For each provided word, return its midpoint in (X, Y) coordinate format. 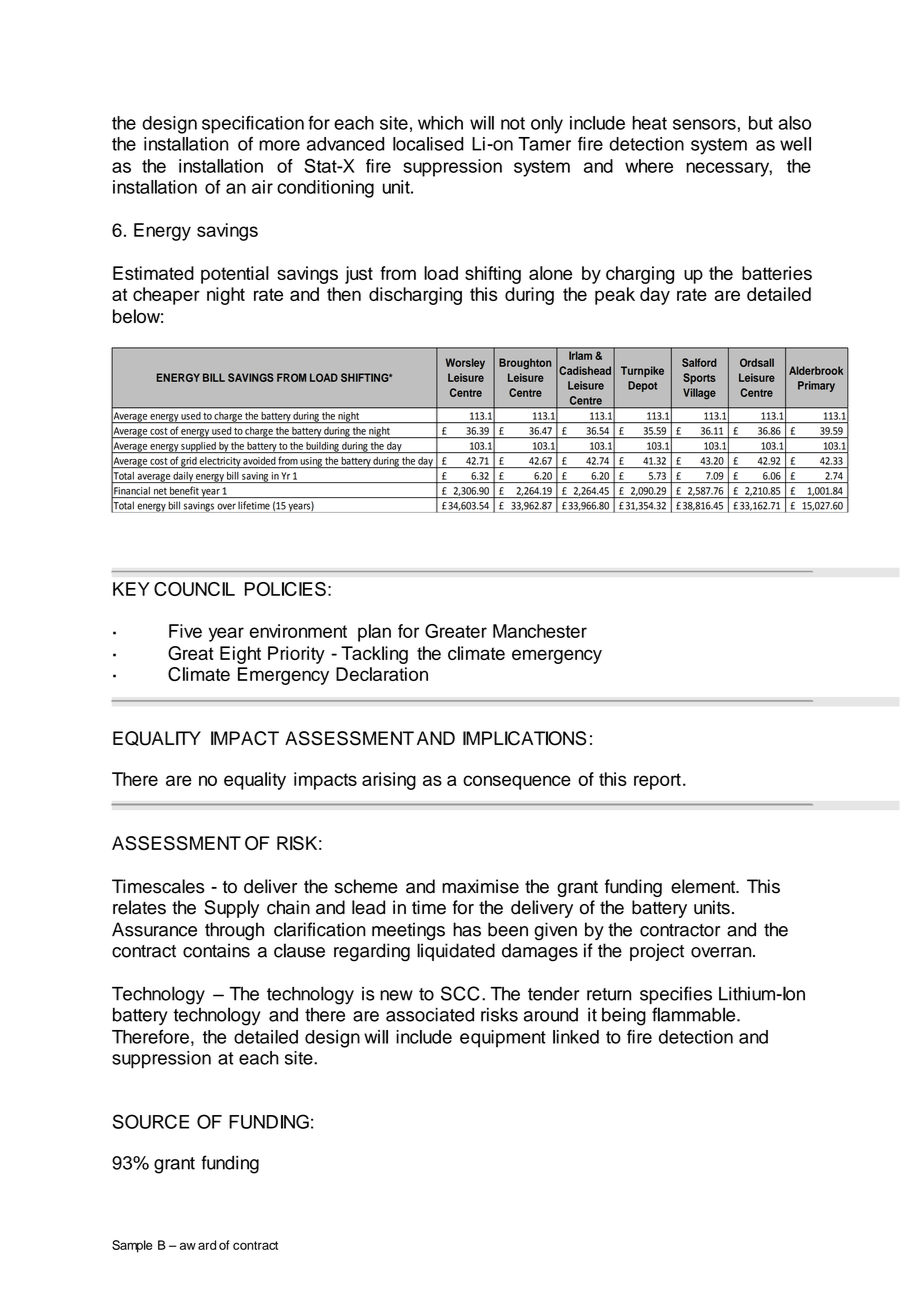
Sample (132, 1246)
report (657, 781)
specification (253, 125)
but (761, 123)
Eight (240, 655)
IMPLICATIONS (525, 738)
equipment (503, 1039)
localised (428, 144)
